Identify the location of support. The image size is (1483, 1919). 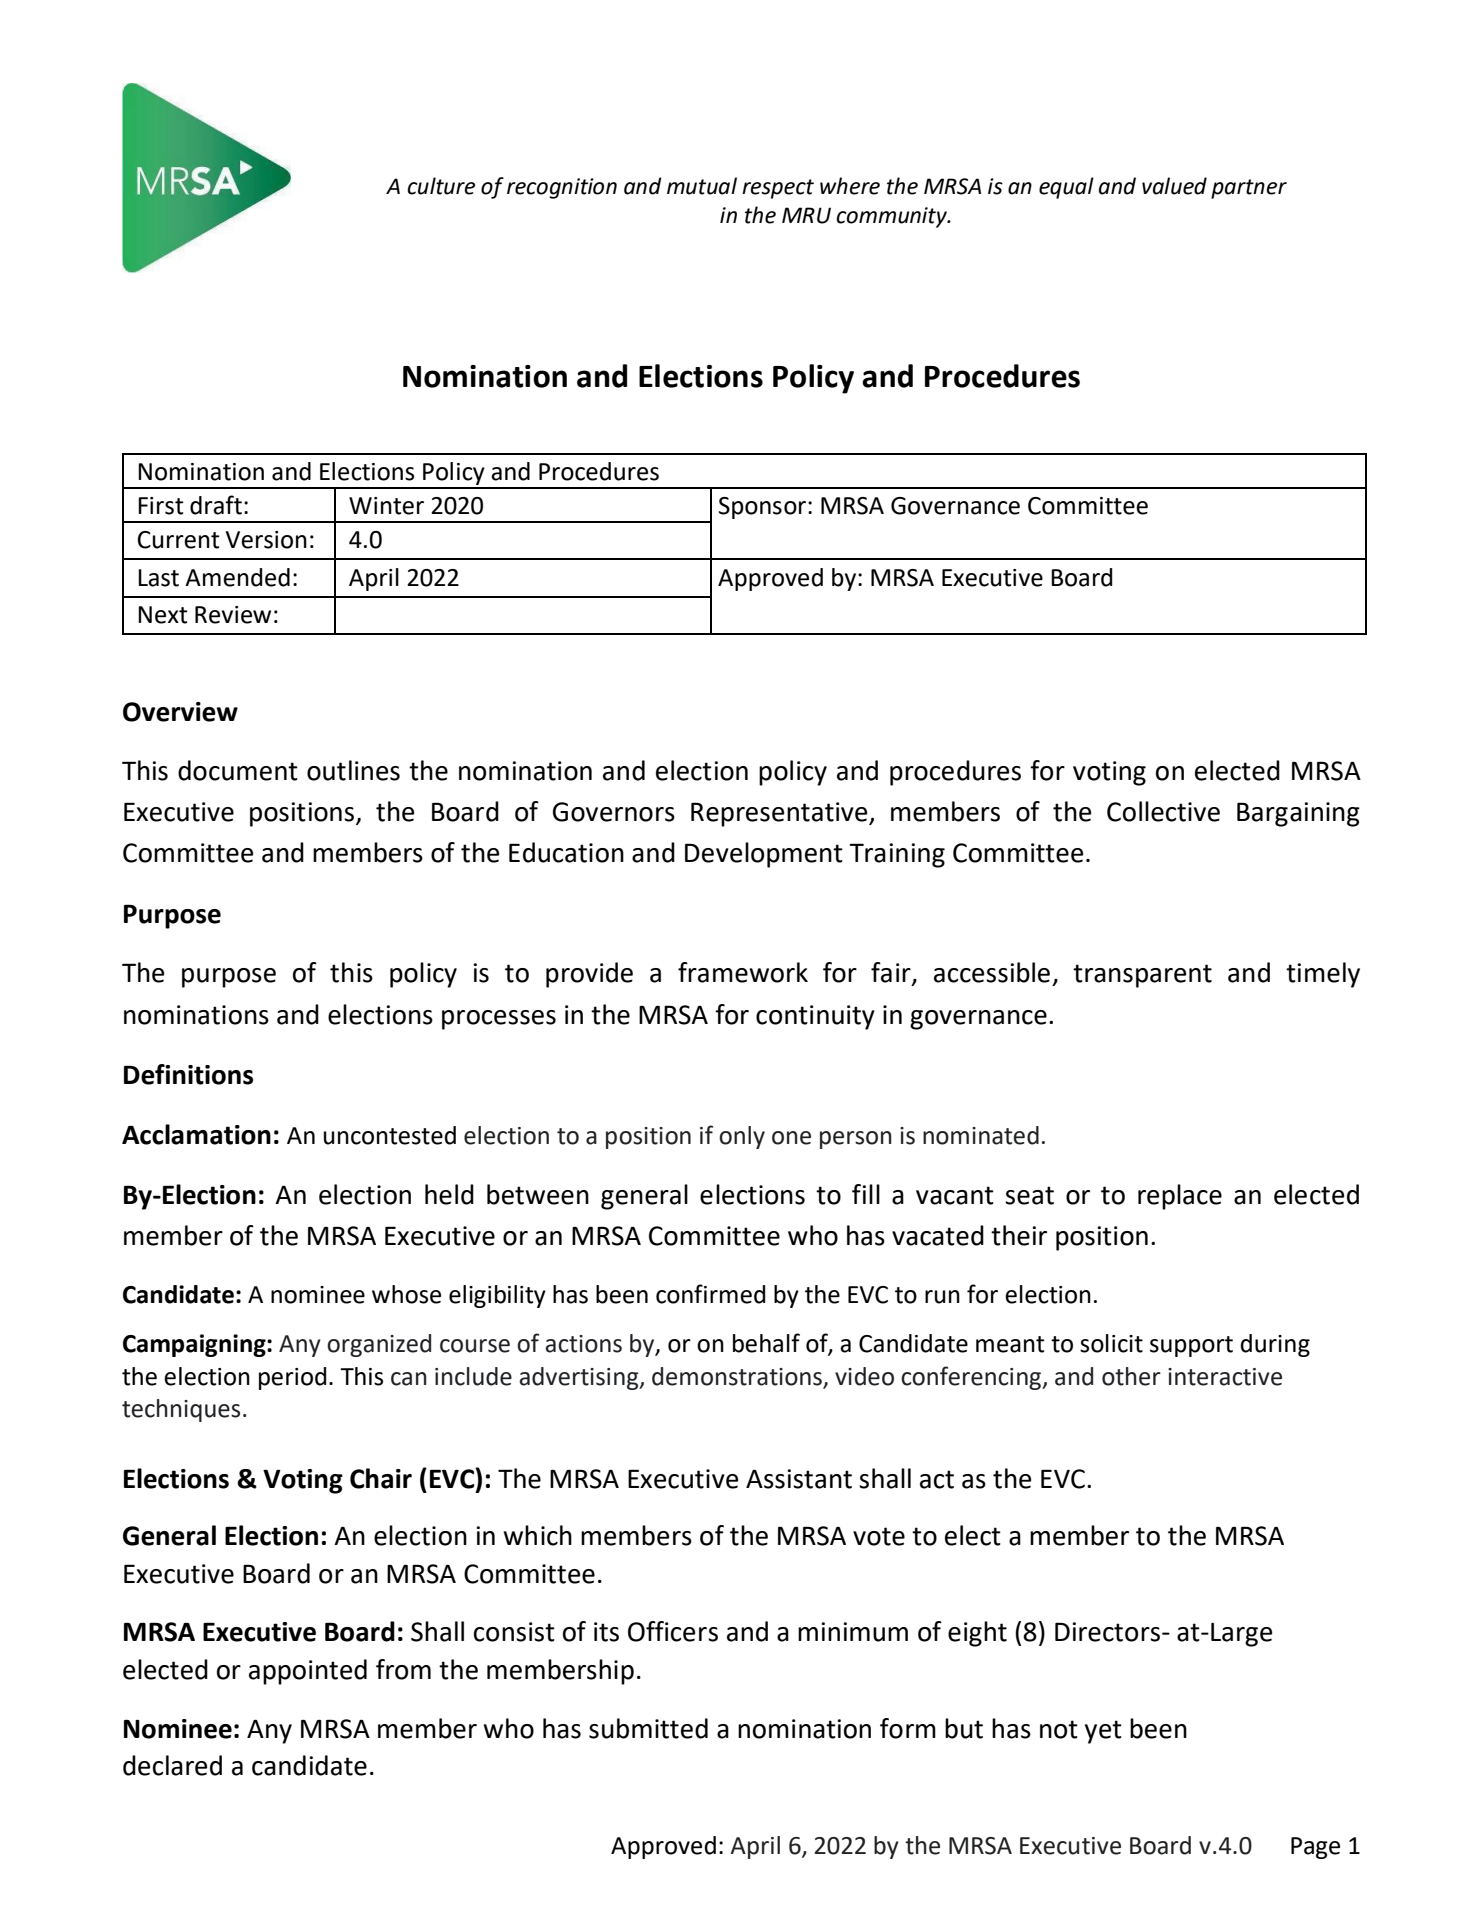
(1191, 1346).
